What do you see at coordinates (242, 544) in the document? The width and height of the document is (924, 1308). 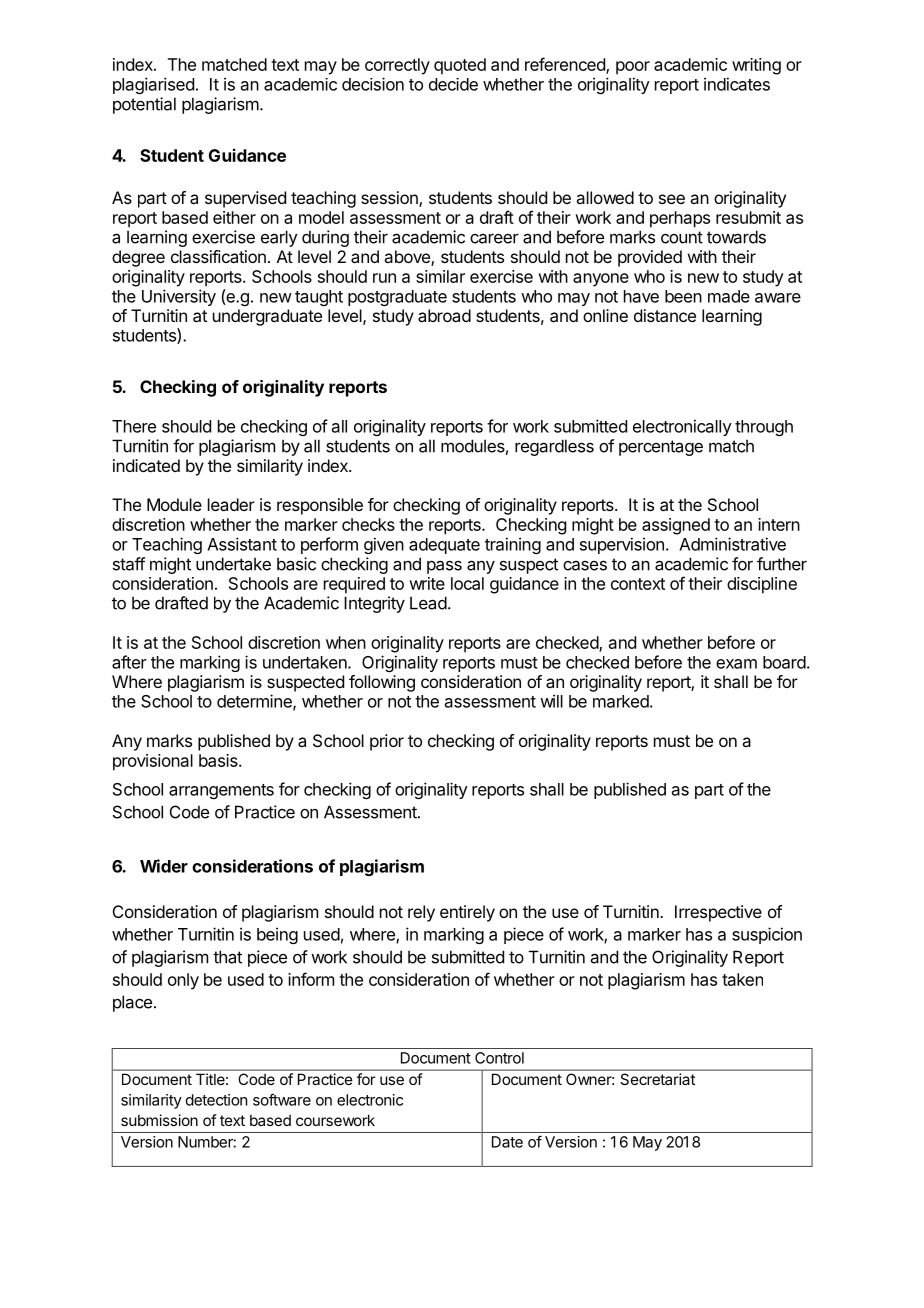 I see `Assistant` at bounding box center [242, 544].
